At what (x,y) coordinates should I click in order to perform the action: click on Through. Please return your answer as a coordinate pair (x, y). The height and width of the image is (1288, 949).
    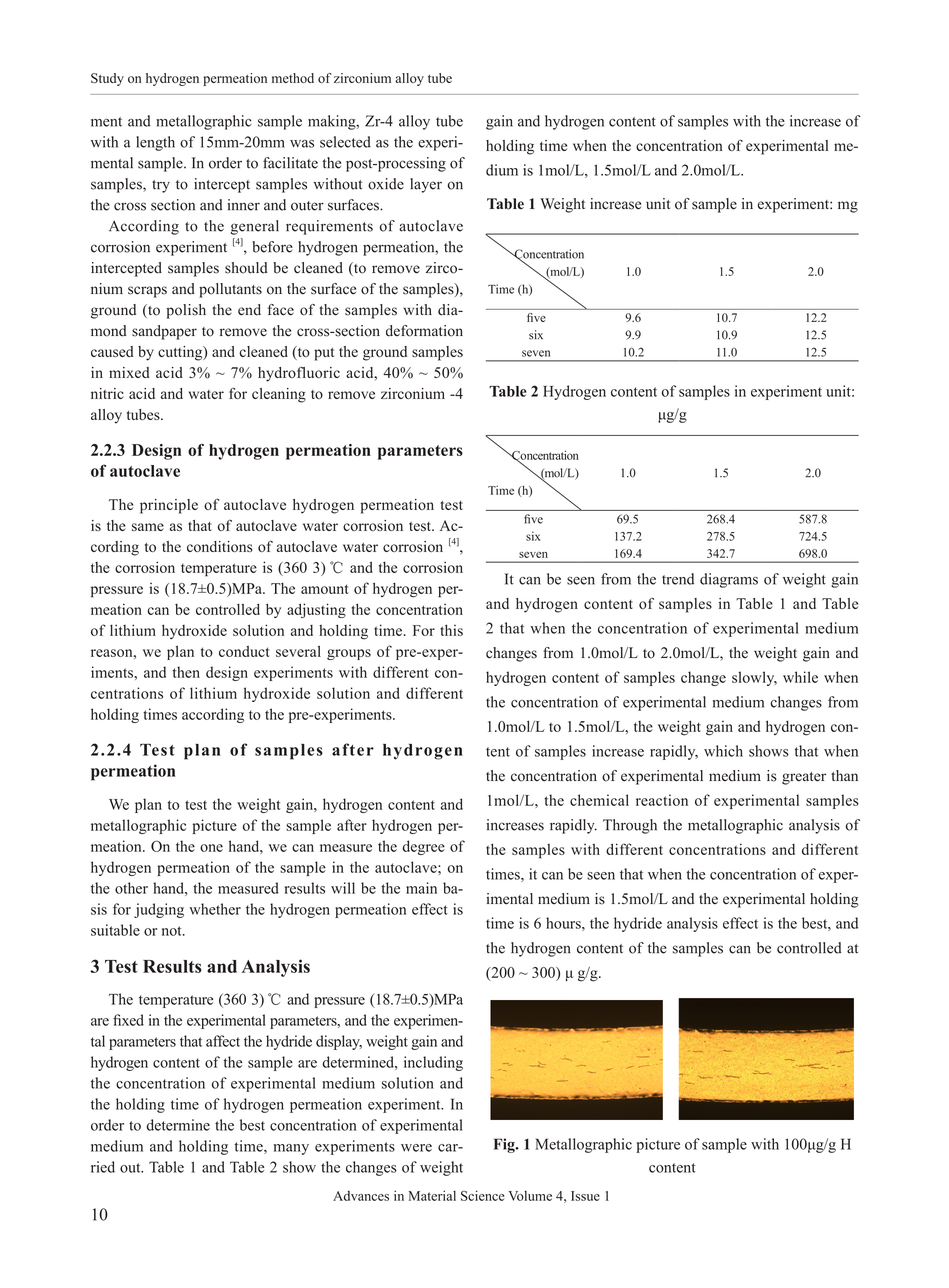
    Looking at the image, I should click on (630, 826).
